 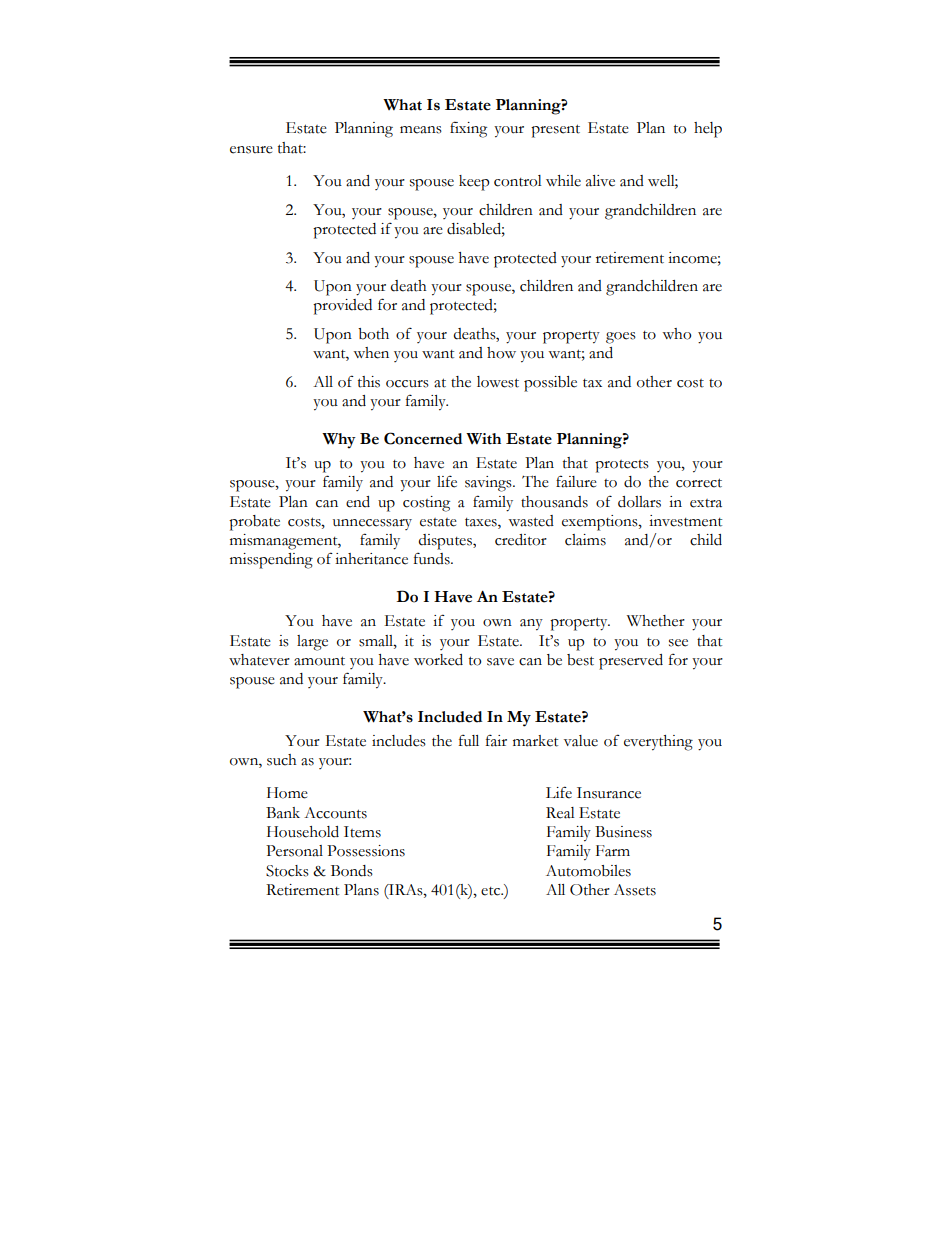 What do you see at coordinates (621, 338) in the document?
I see `goes` at bounding box center [621, 338].
